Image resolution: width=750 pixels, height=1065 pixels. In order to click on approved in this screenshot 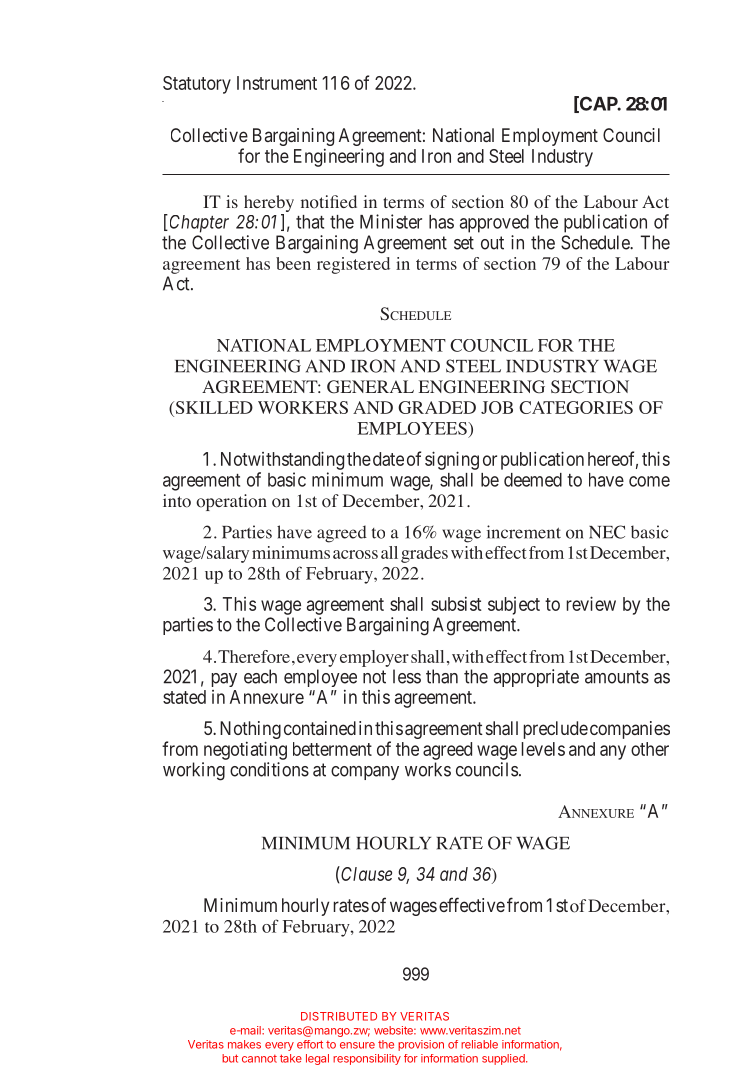, I will do `click(494, 224)`.
